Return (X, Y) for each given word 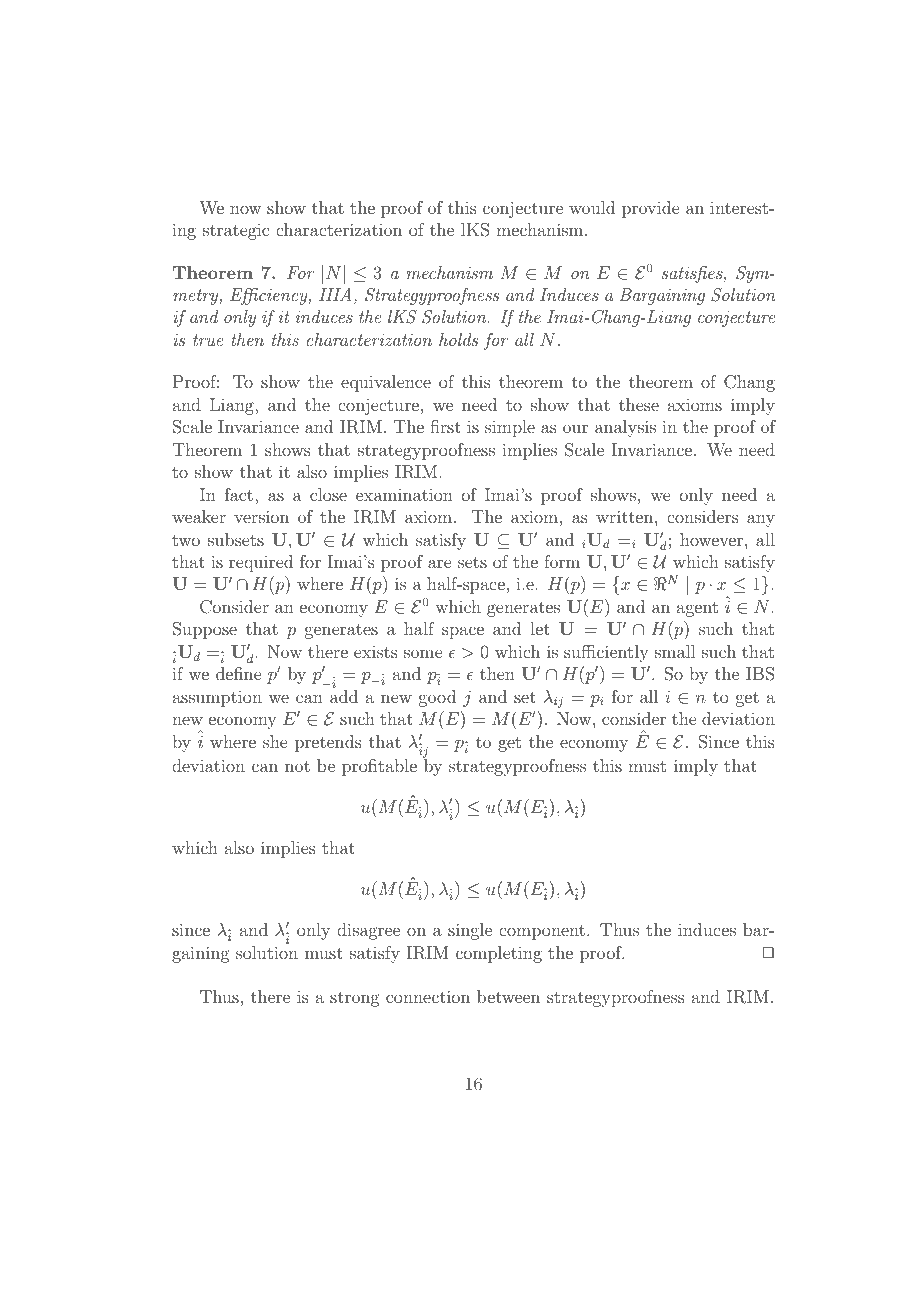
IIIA (335, 294)
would (592, 207)
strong (355, 999)
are (439, 563)
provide (650, 209)
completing (499, 954)
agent (697, 609)
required (261, 563)
